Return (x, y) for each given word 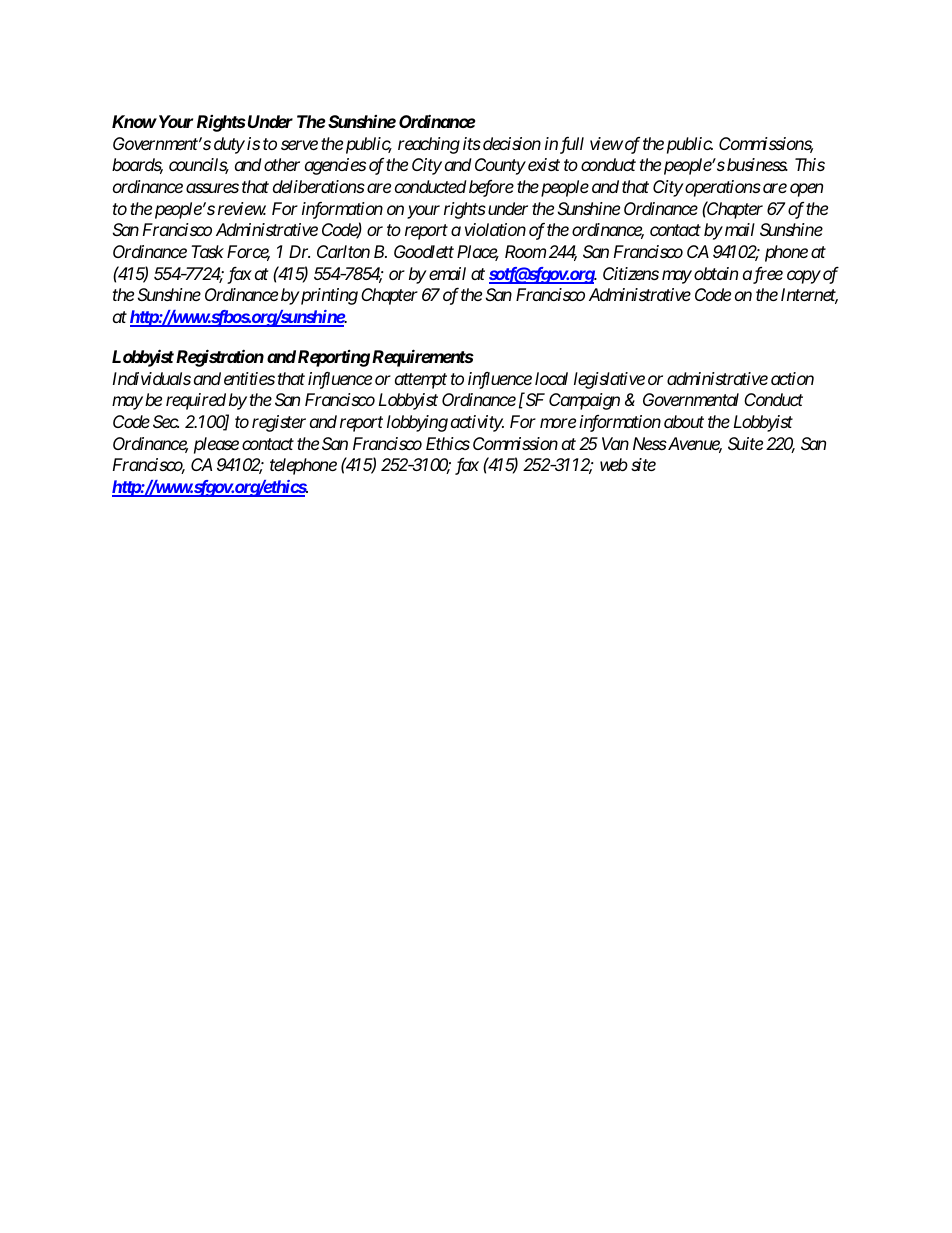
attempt (421, 381)
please (216, 445)
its (472, 143)
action (792, 378)
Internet (809, 296)
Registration (220, 358)
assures (212, 188)
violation (495, 229)
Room (525, 251)
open (806, 190)
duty (229, 145)
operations (722, 188)
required (196, 401)
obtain (716, 273)
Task (207, 251)
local (551, 378)
